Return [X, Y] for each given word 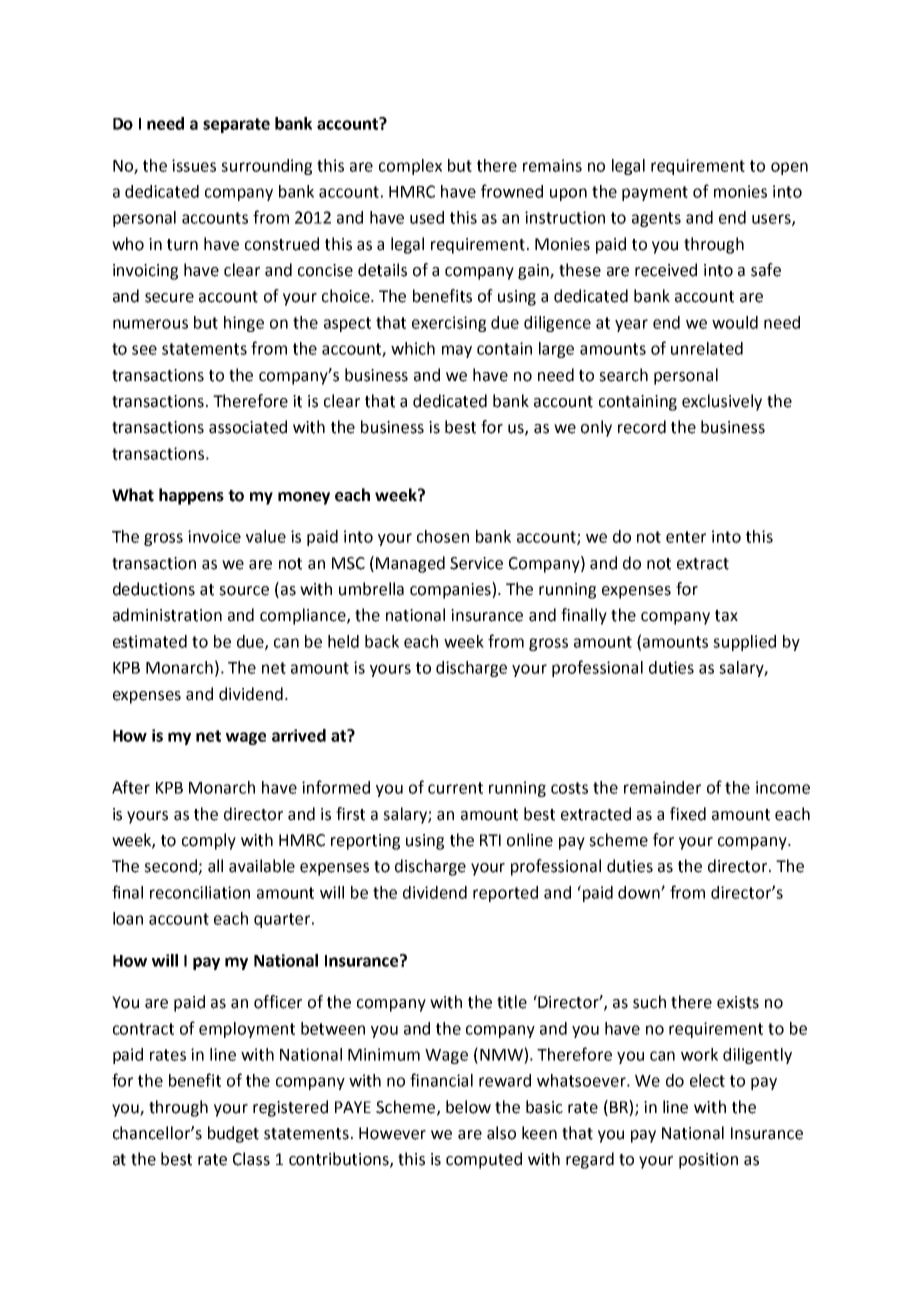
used [427, 217]
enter [686, 537]
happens [191, 496]
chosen [443, 536]
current [455, 788]
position [708, 1161]
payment [655, 193]
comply [209, 841]
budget [233, 1134]
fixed [688, 814]
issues [194, 165]
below [468, 1107]
